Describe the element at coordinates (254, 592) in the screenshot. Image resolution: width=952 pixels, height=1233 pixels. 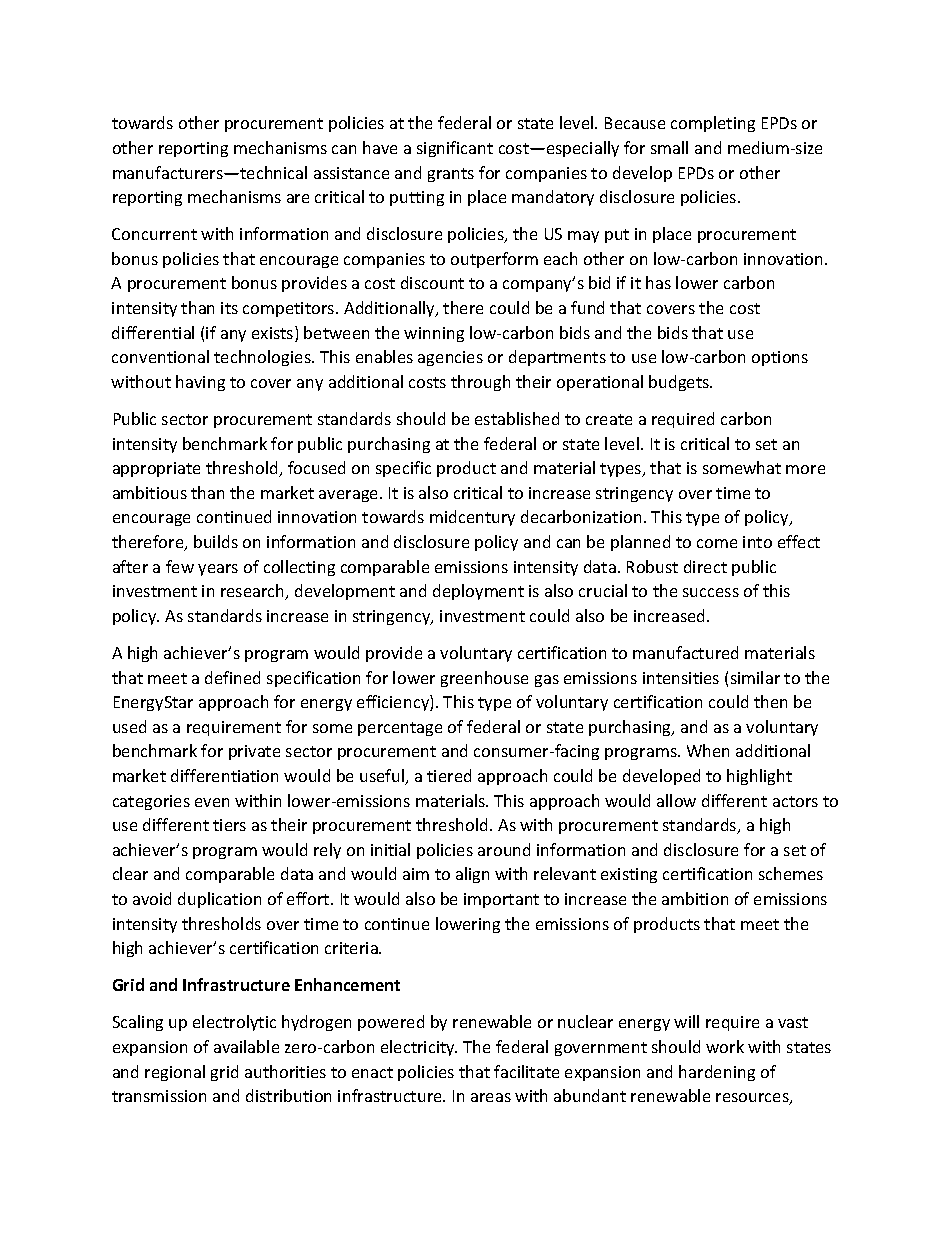
I see `research` at that location.
